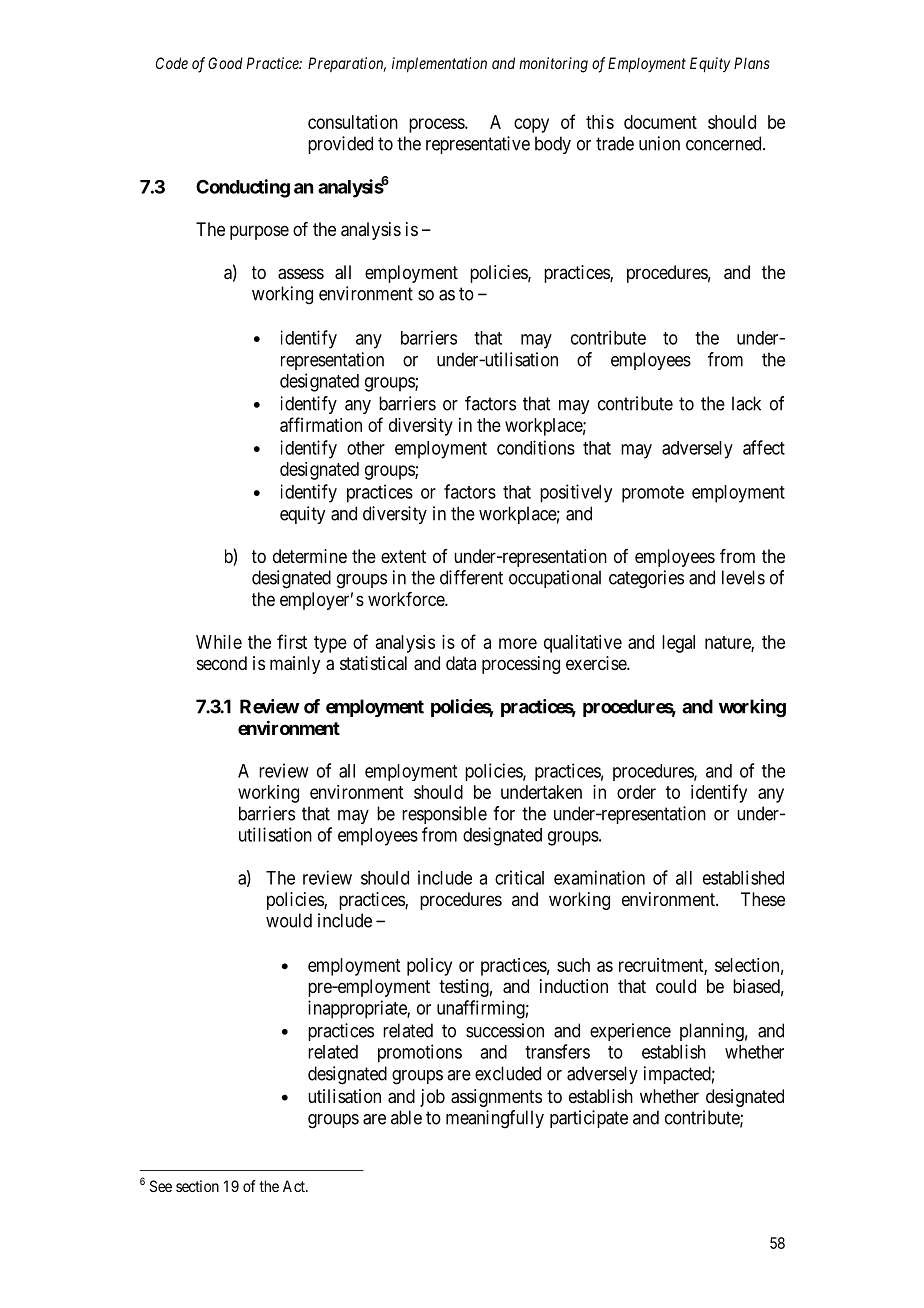 The image size is (924, 1308). Describe the element at coordinates (589, 1119) in the screenshot. I see `participate` at that location.
